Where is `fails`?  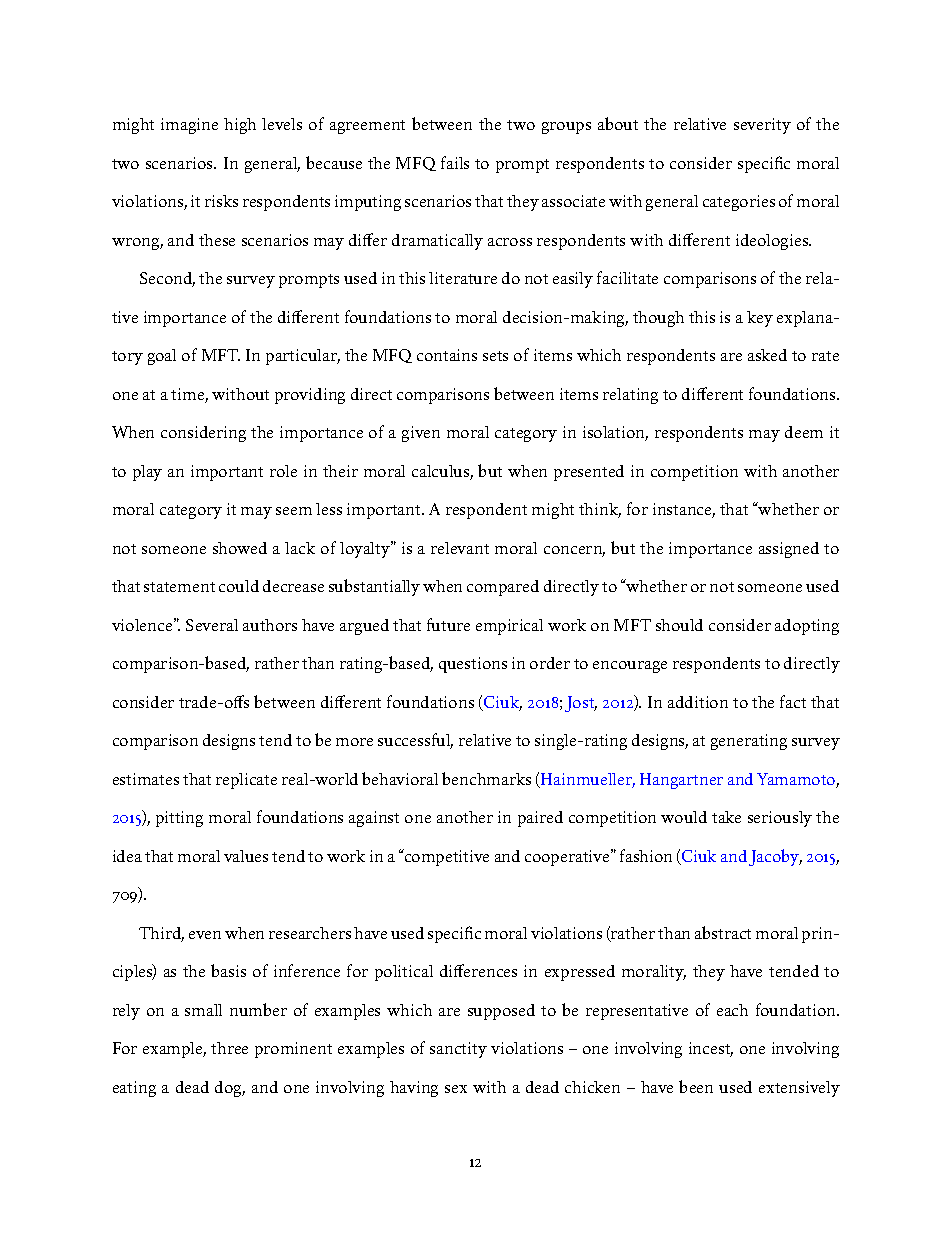 fails is located at coordinates (455, 162).
